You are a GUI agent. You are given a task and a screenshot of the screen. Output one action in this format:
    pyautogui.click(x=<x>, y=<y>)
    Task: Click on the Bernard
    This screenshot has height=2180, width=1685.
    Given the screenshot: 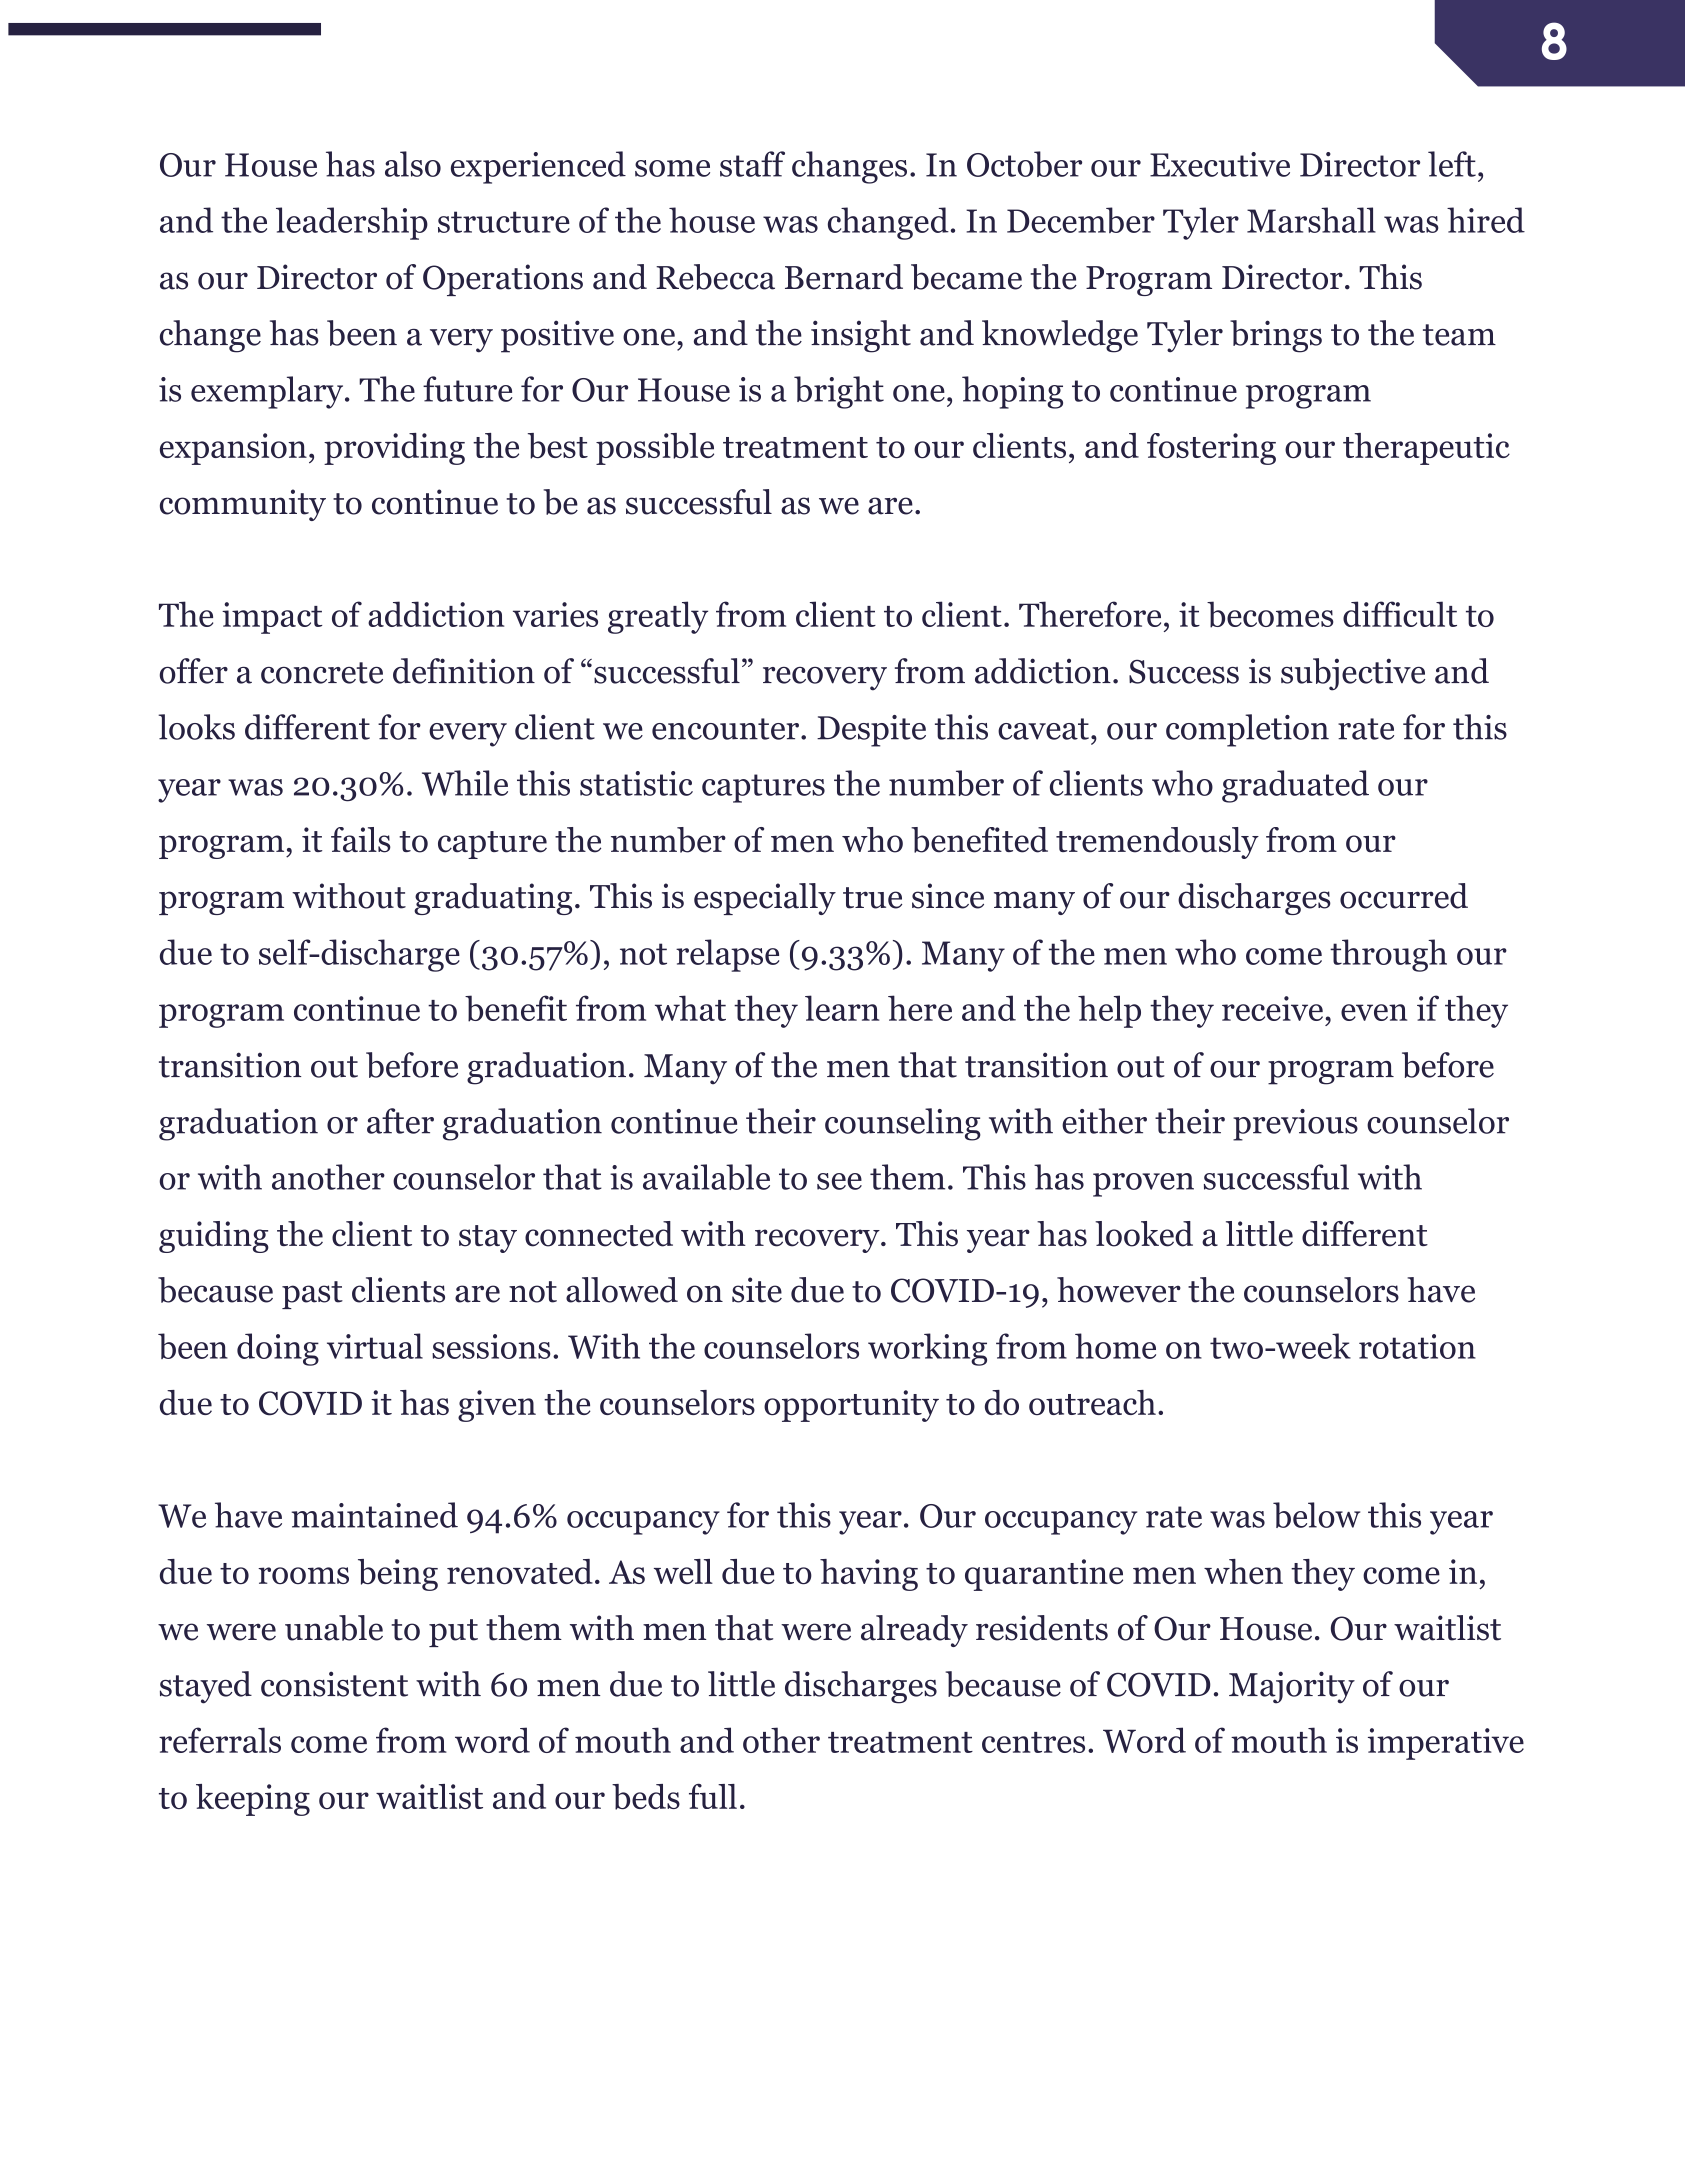 What is the action you would take?
    pyautogui.click(x=844, y=277)
